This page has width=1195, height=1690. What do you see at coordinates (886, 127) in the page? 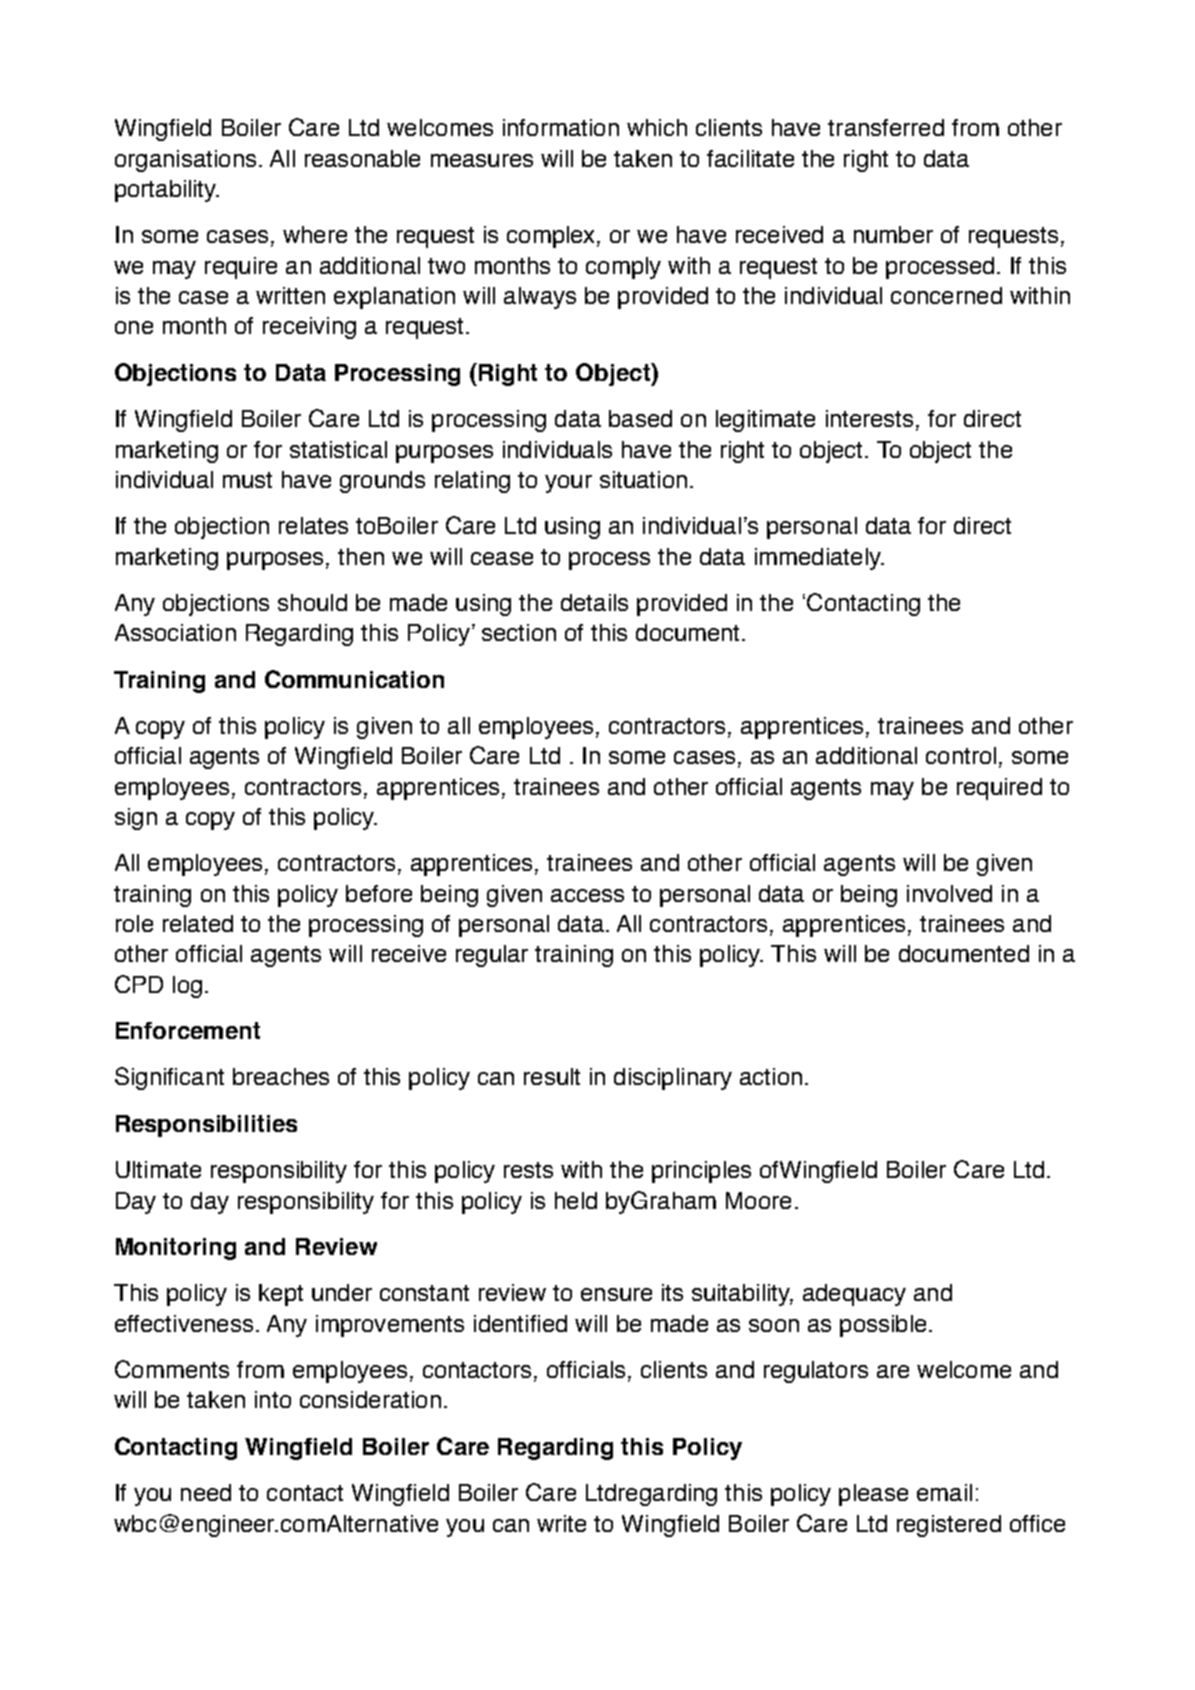
I see `transferred` at bounding box center [886, 127].
